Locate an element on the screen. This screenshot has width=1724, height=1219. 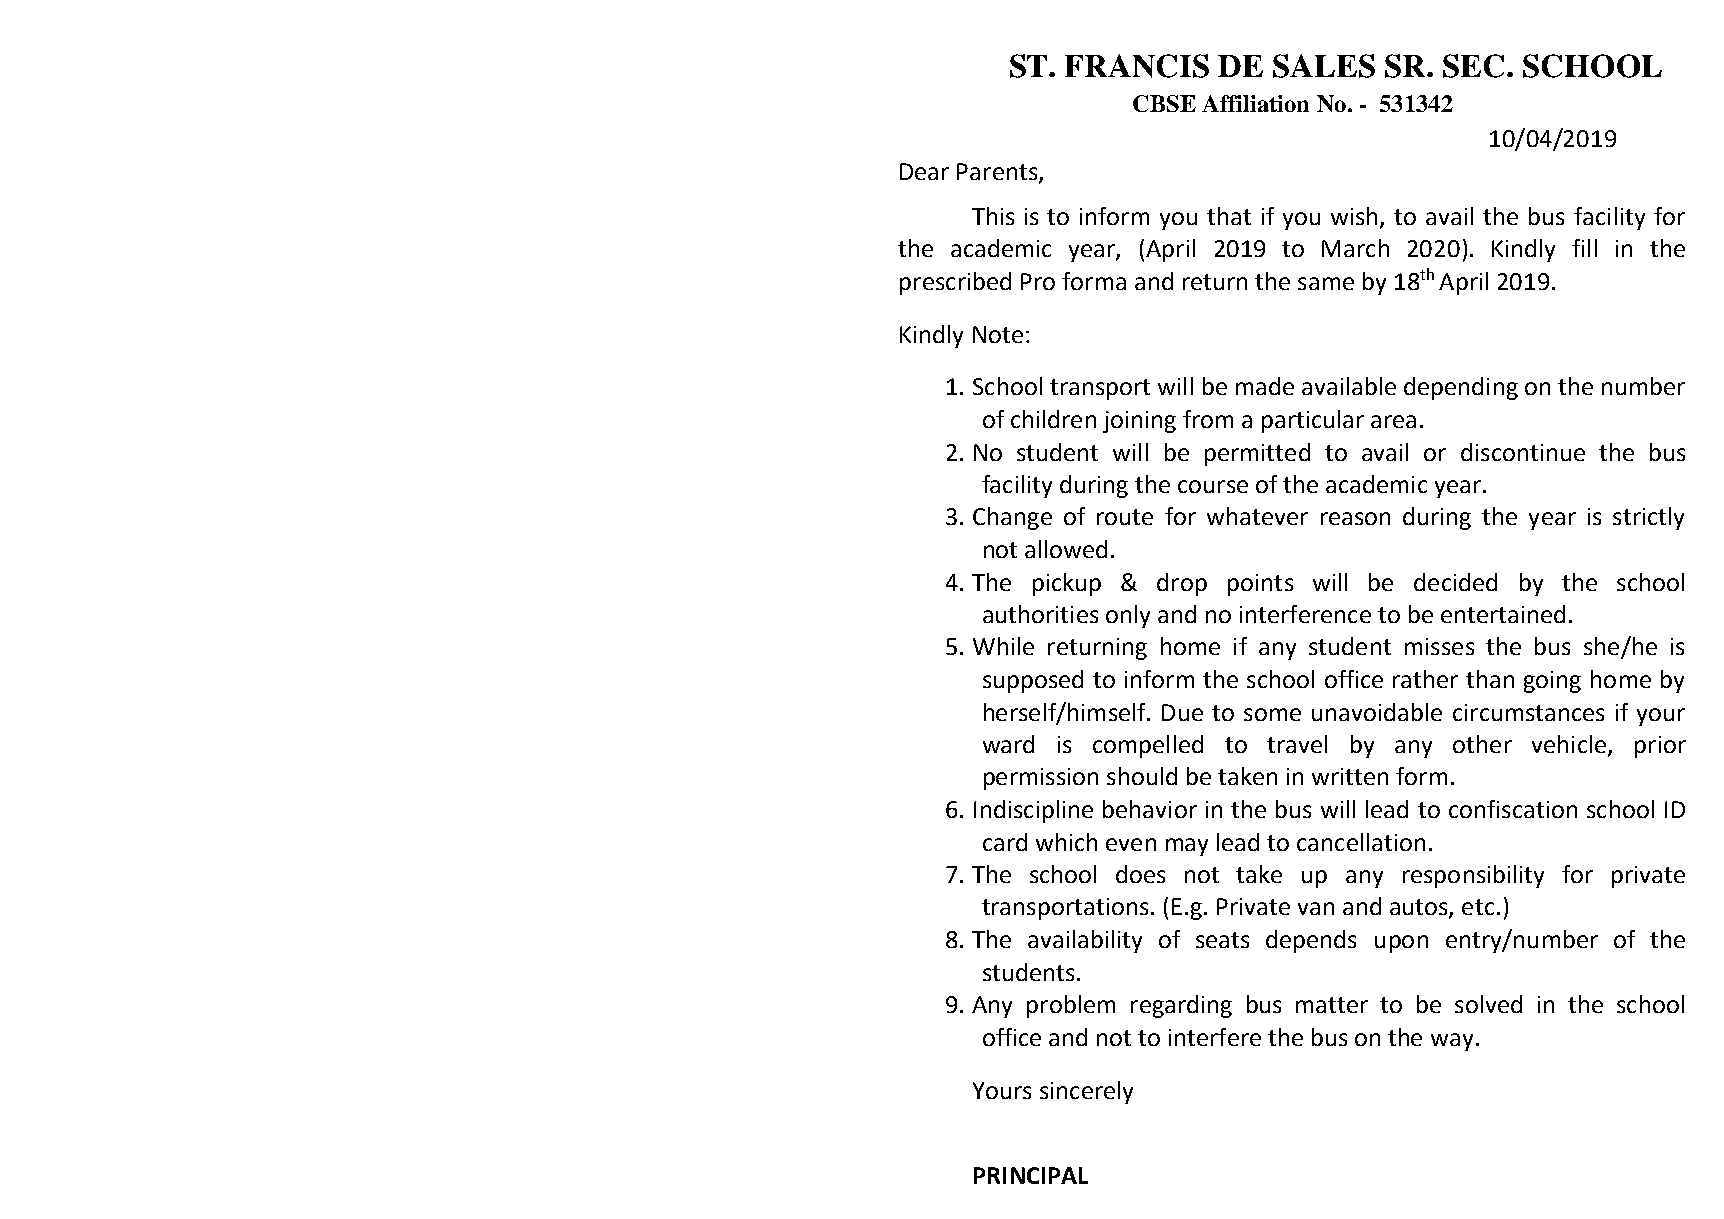
made is located at coordinates (1265, 386).
